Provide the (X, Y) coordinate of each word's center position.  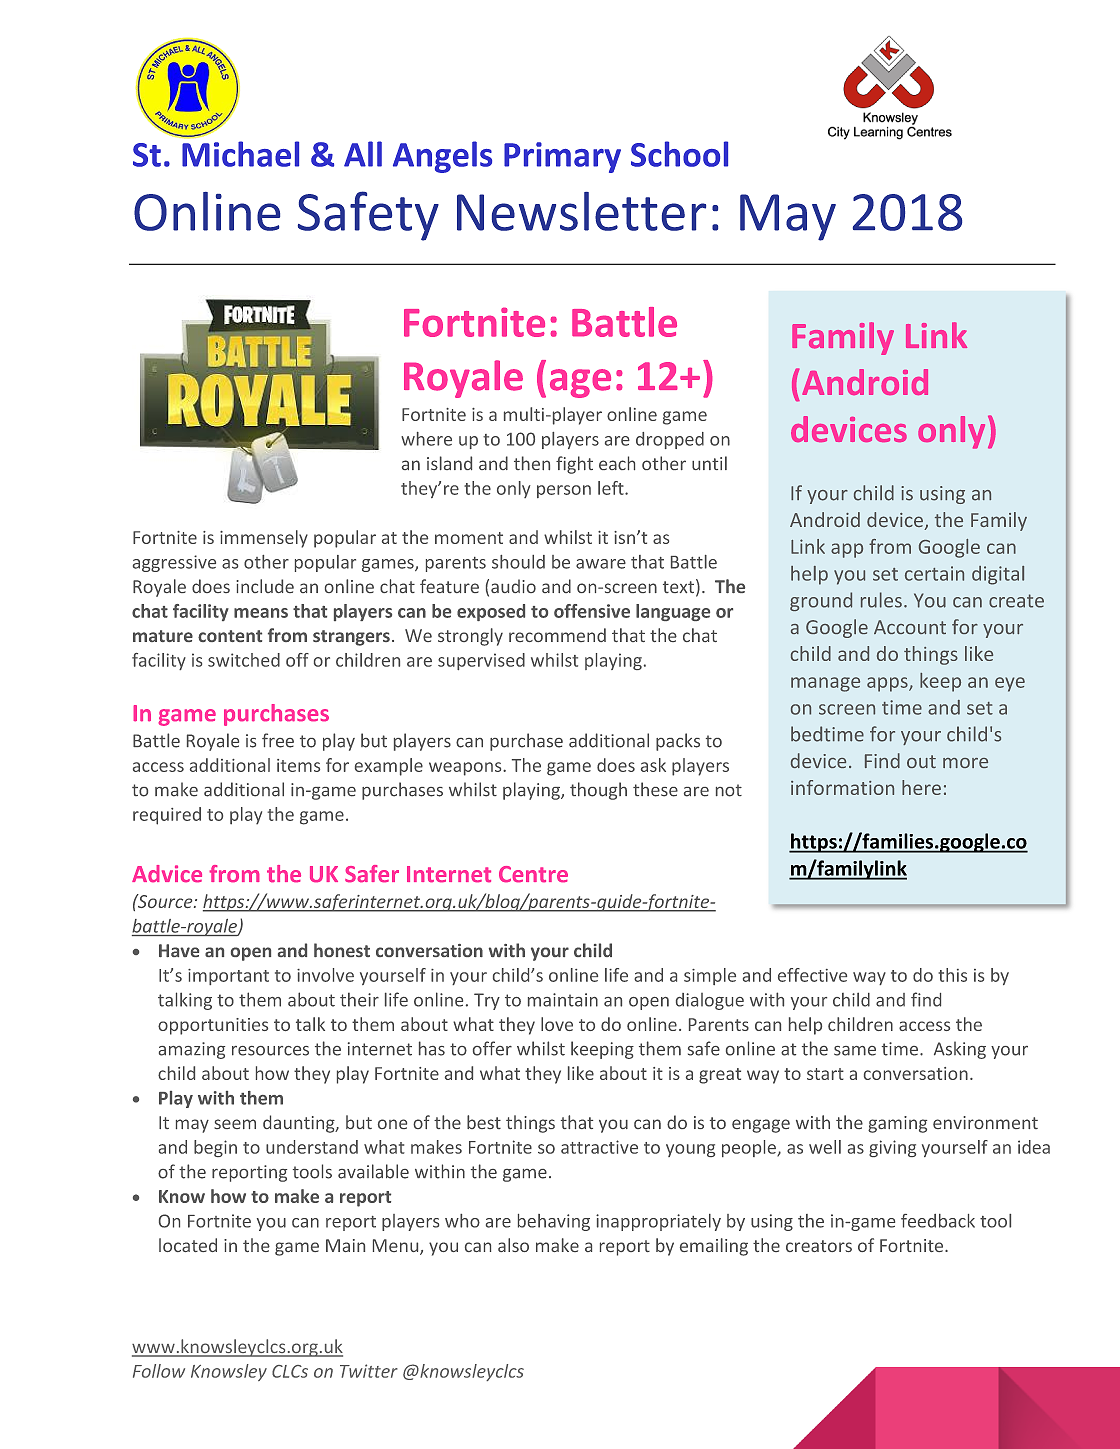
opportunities (213, 1026)
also (513, 1245)
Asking (960, 1050)
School (679, 154)
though (598, 791)
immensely (264, 539)
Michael (240, 154)
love (557, 1024)
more (965, 763)
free (278, 740)
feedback (938, 1221)
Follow (159, 1371)
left (612, 488)
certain (934, 573)
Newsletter (581, 211)
